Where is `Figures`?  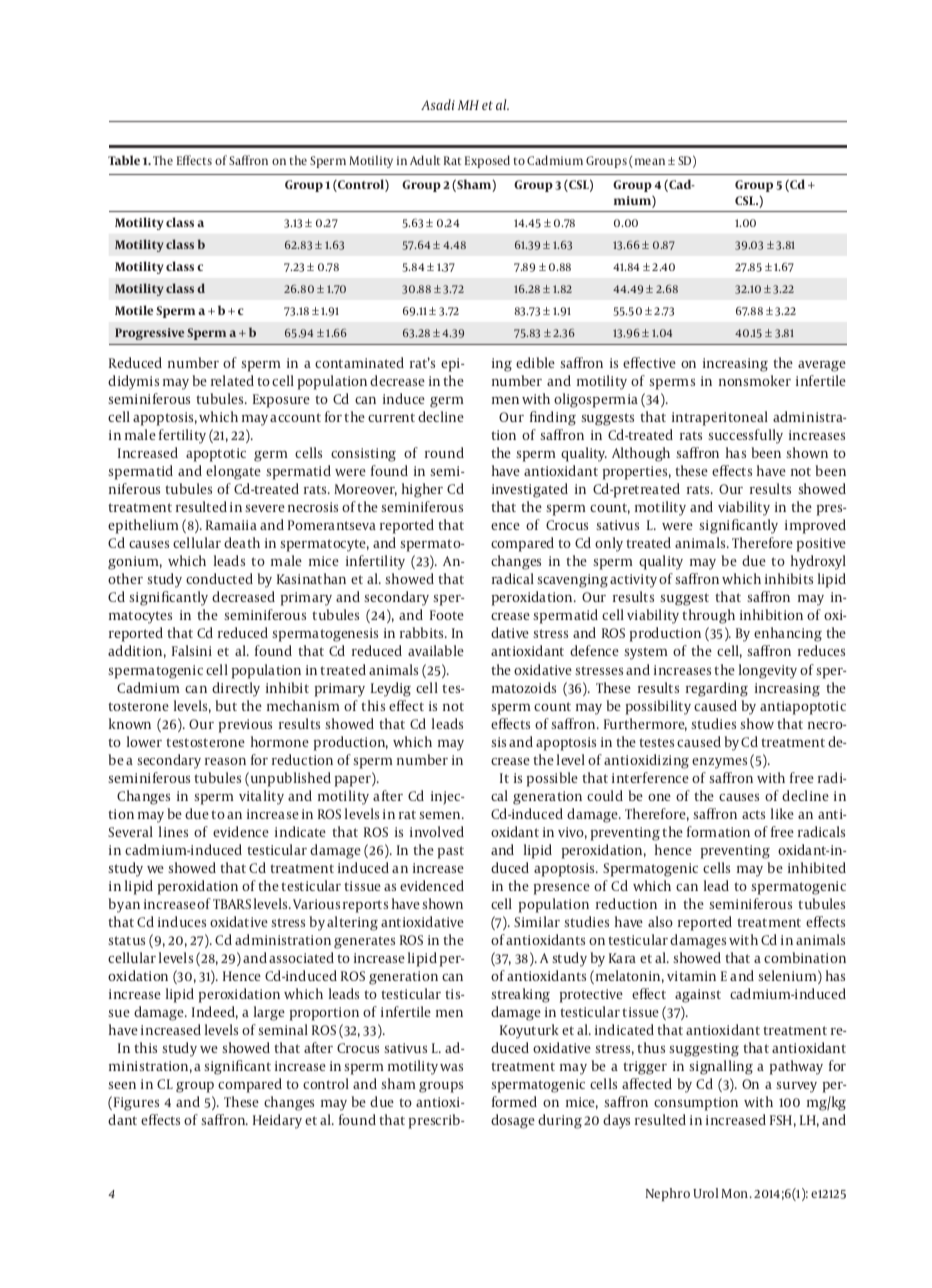 Figures is located at coordinates (136, 1104).
